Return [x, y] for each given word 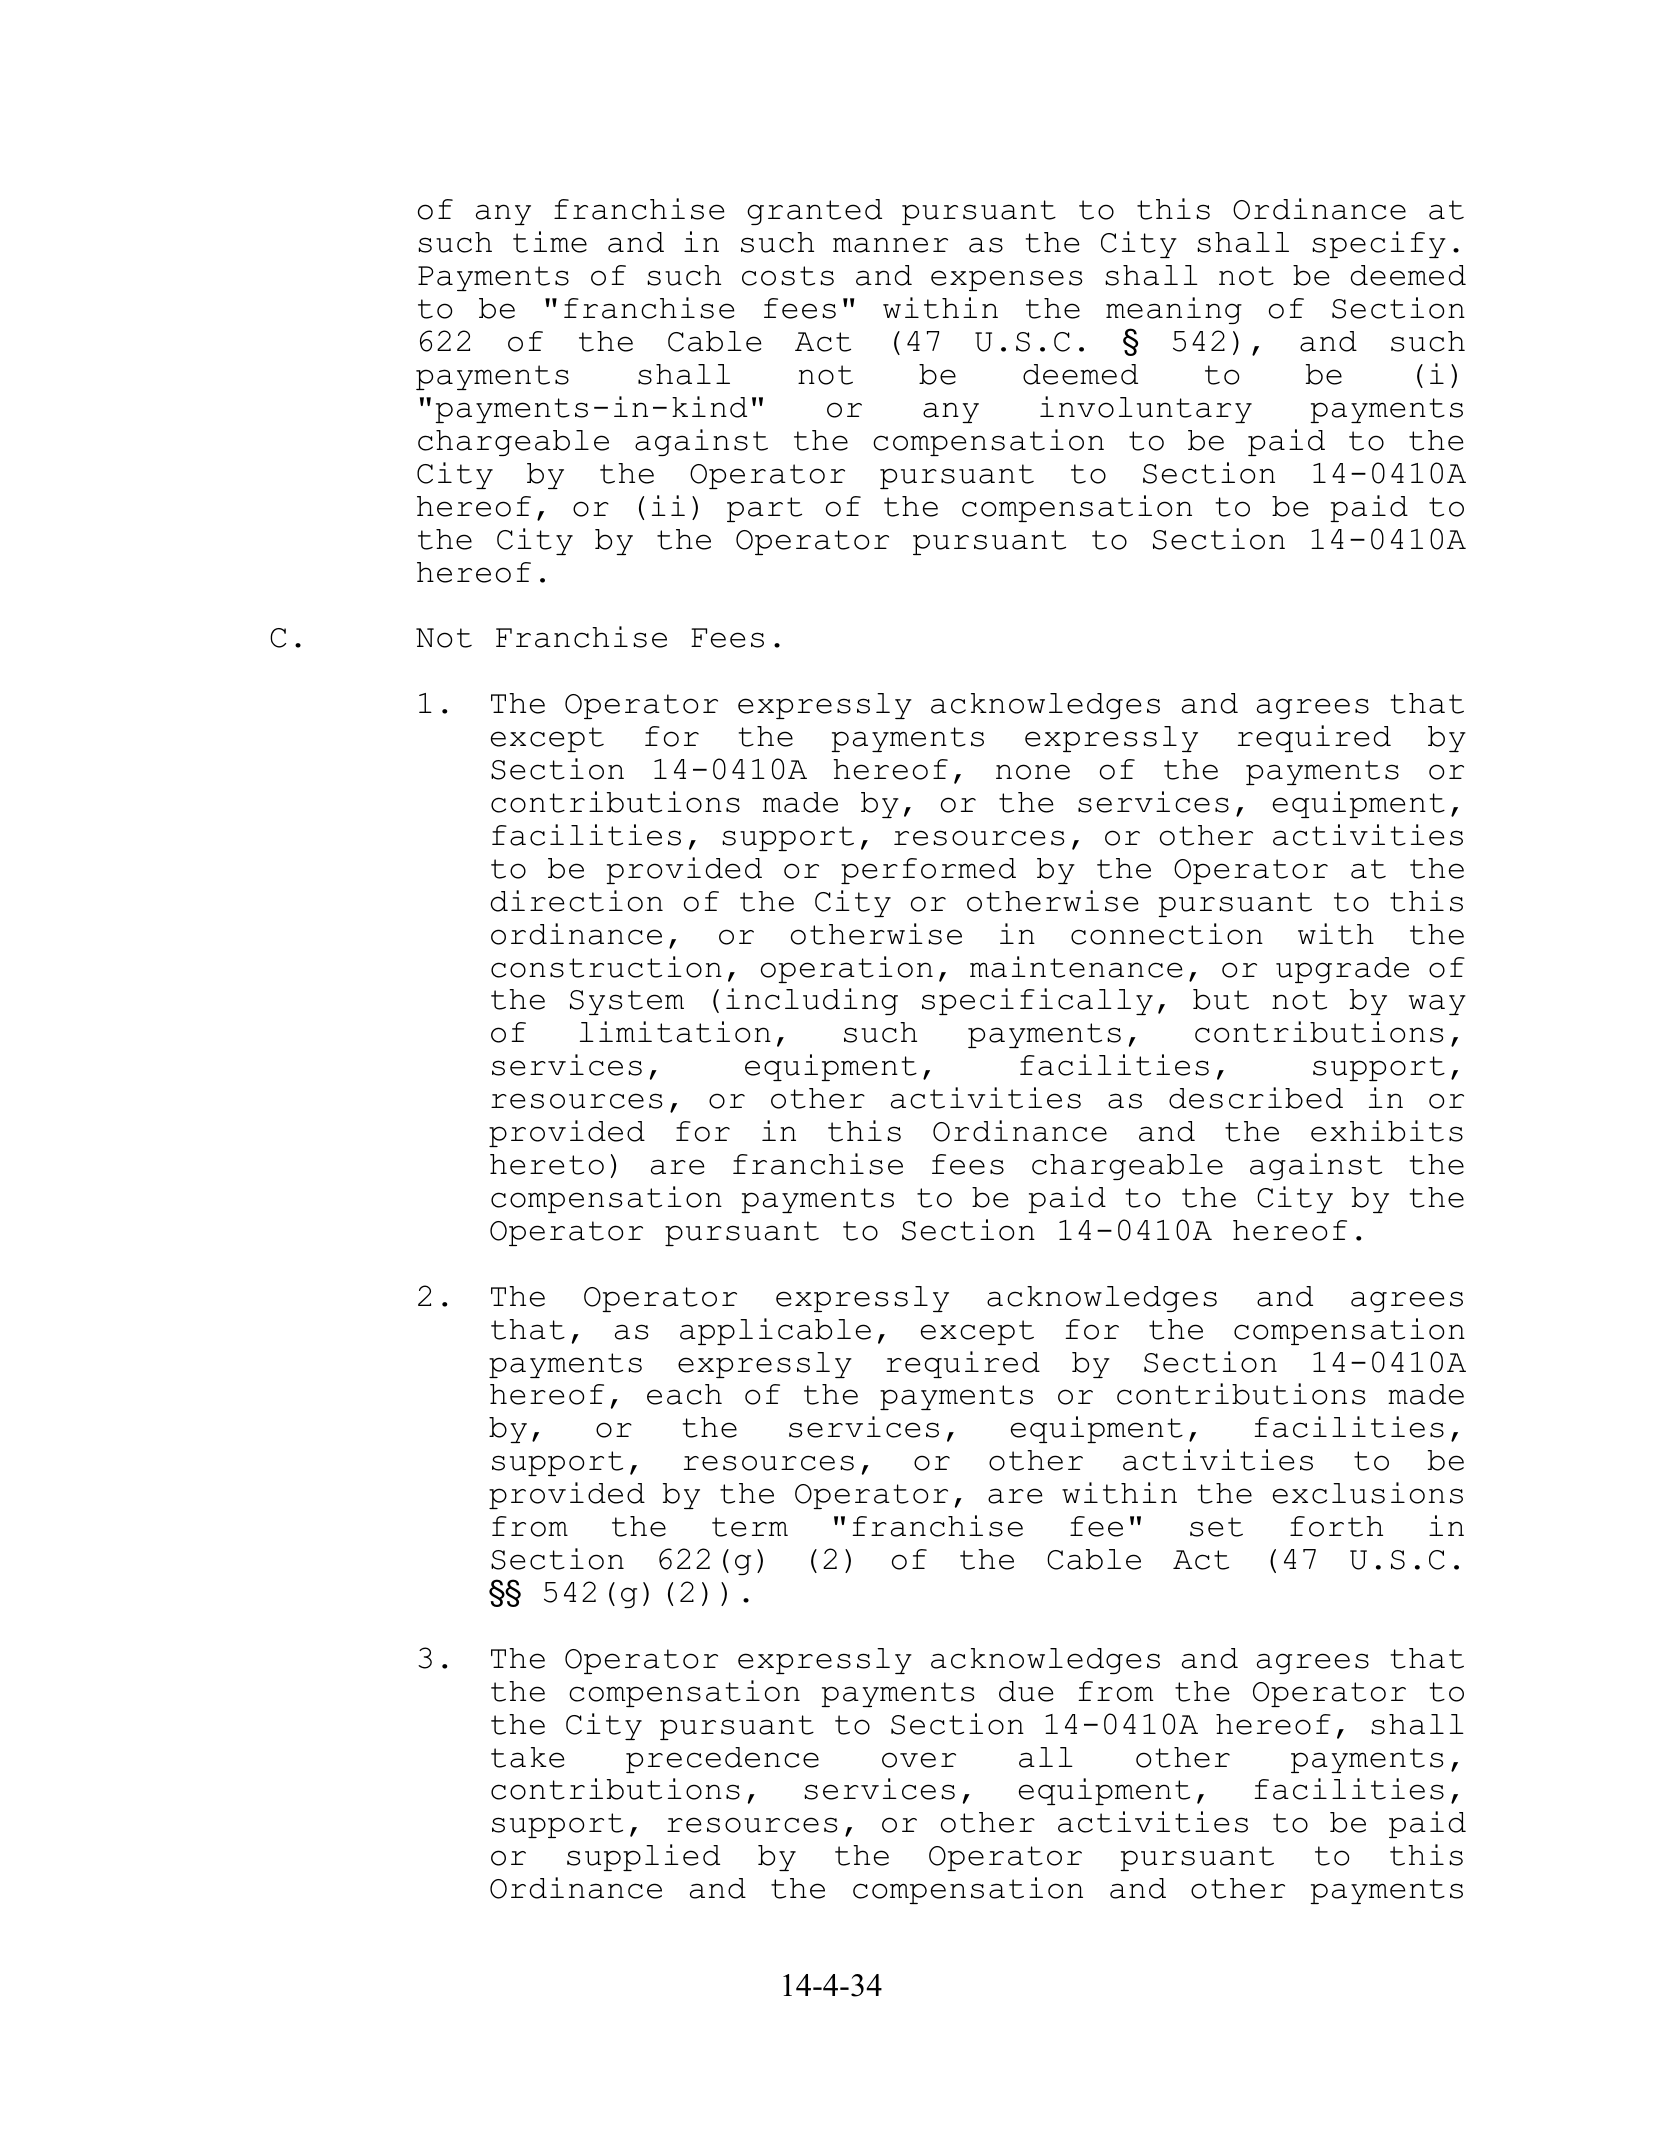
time [550, 242]
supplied [643, 1857]
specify [1379, 244]
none [1033, 772]
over [919, 1760]
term [750, 1527]
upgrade [1342, 970]
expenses [1006, 280]
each [684, 1394]
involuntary [1146, 409]
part [764, 509]
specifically [1037, 1001]
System [627, 1002]
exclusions [1368, 1493]
